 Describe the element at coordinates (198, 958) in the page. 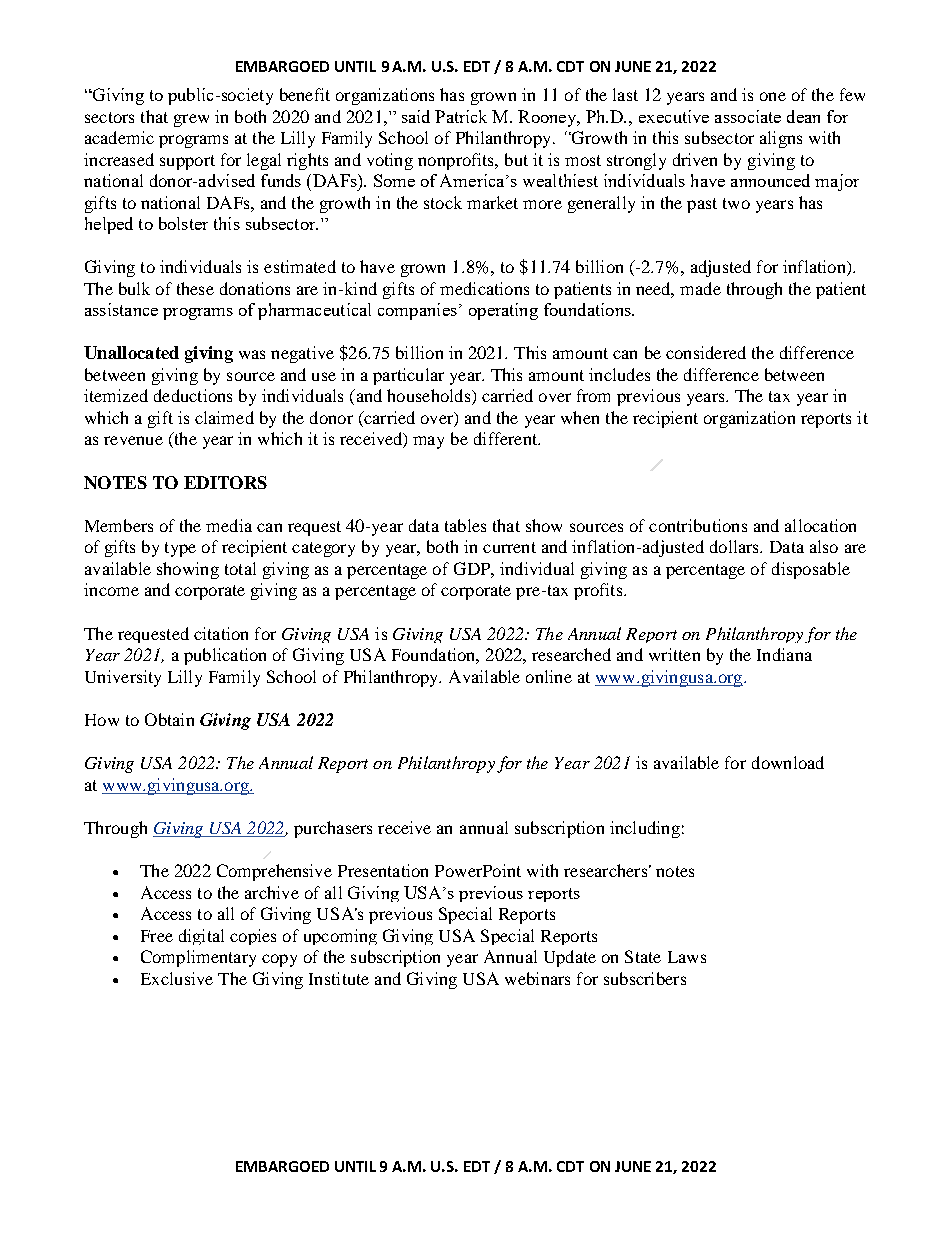

I see `Complimentary` at that location.
